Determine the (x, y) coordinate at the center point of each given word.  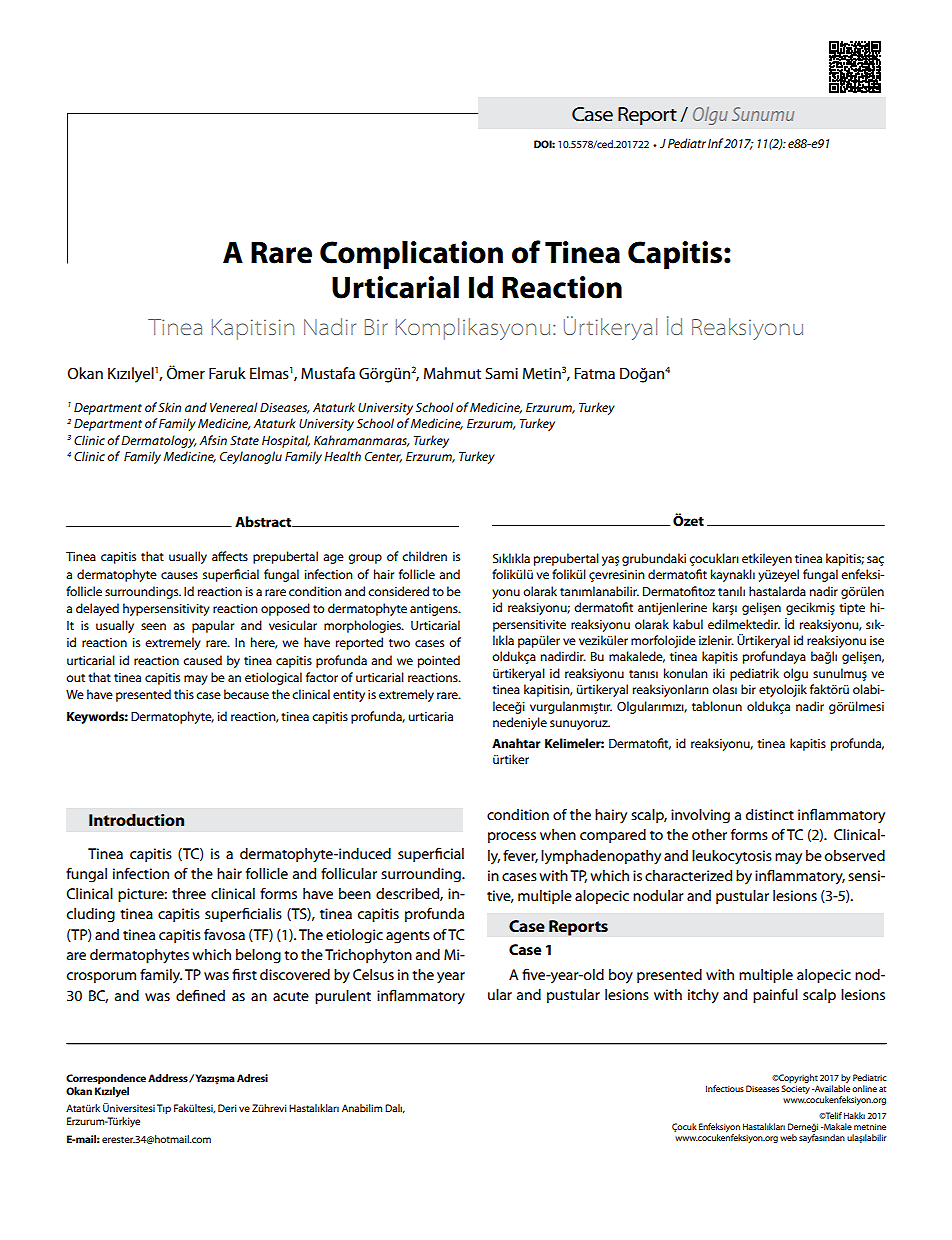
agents (408, 937)
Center (383, 457)
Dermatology (158, 441)
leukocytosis (732, 857)
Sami (501, 373)
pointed (439, 661)
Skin (169, 407)
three (189, 893)
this (184, 694)
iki (719, 673)
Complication (411, 255)
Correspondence (106, 1079)
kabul (688, 624)
